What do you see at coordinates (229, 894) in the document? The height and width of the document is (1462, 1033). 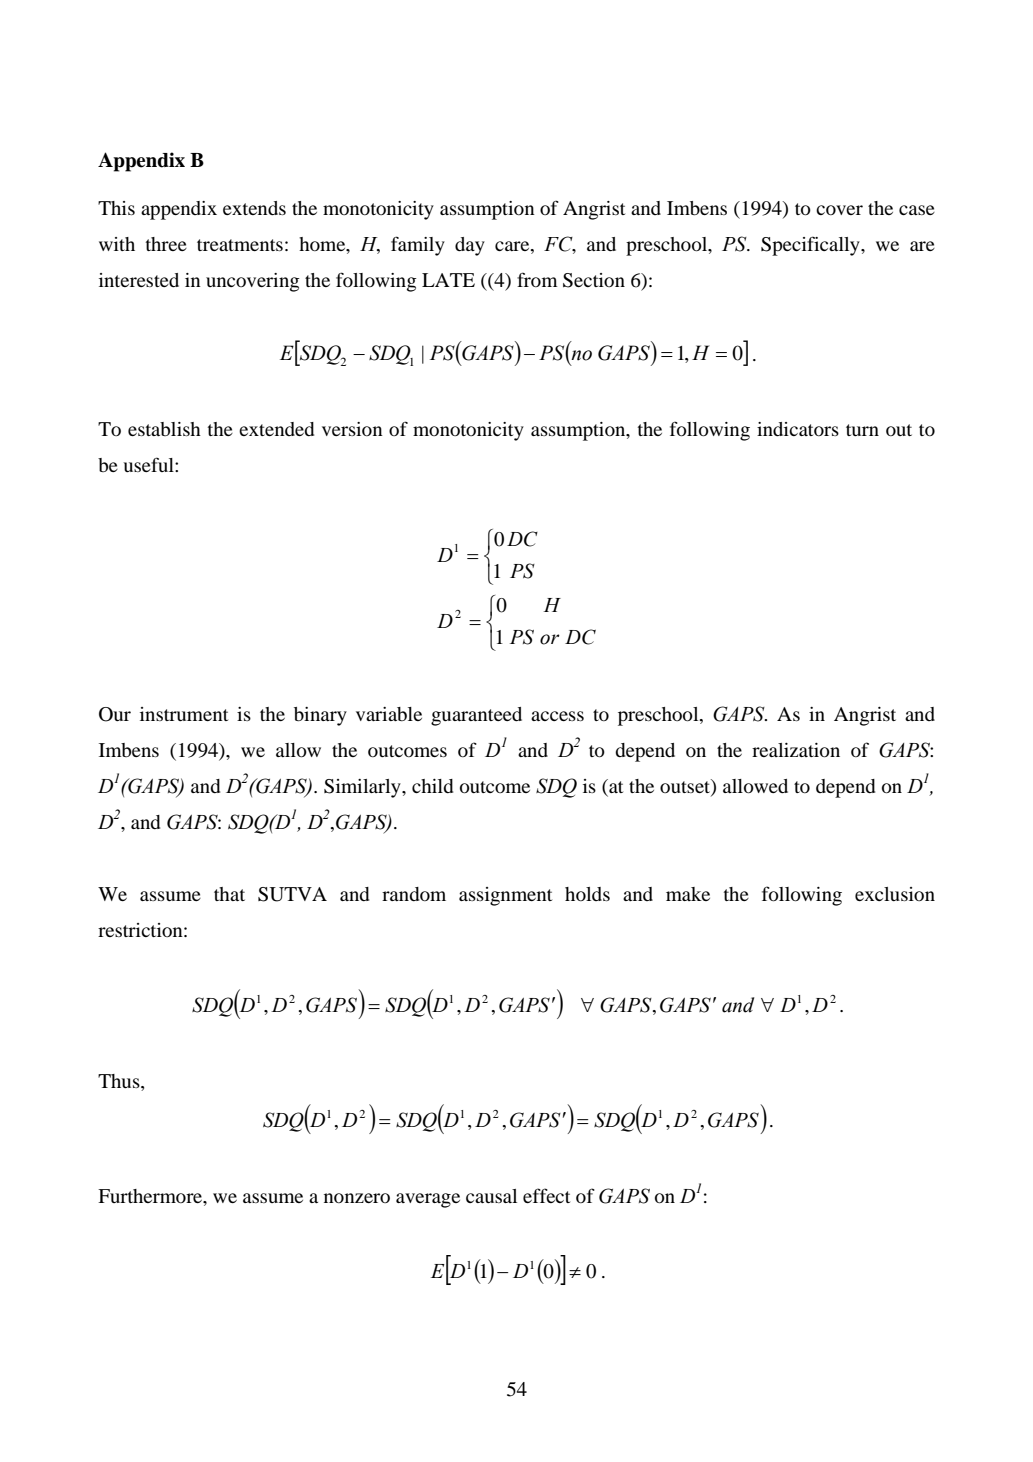 I see `that` at bounding box center [229, 894].
